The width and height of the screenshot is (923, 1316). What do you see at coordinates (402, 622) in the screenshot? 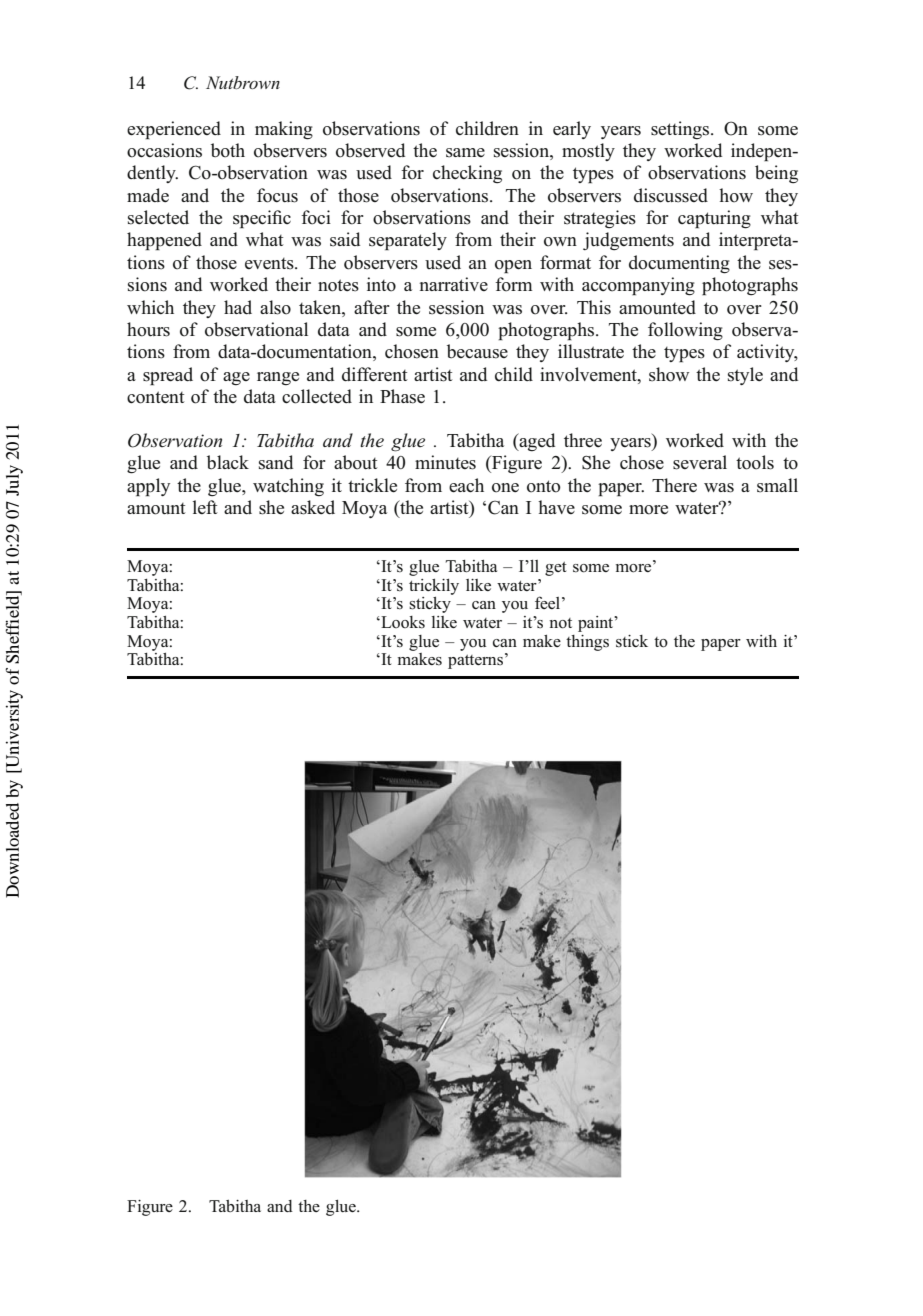
I see `Looks` at bounding box center [402, 622].
